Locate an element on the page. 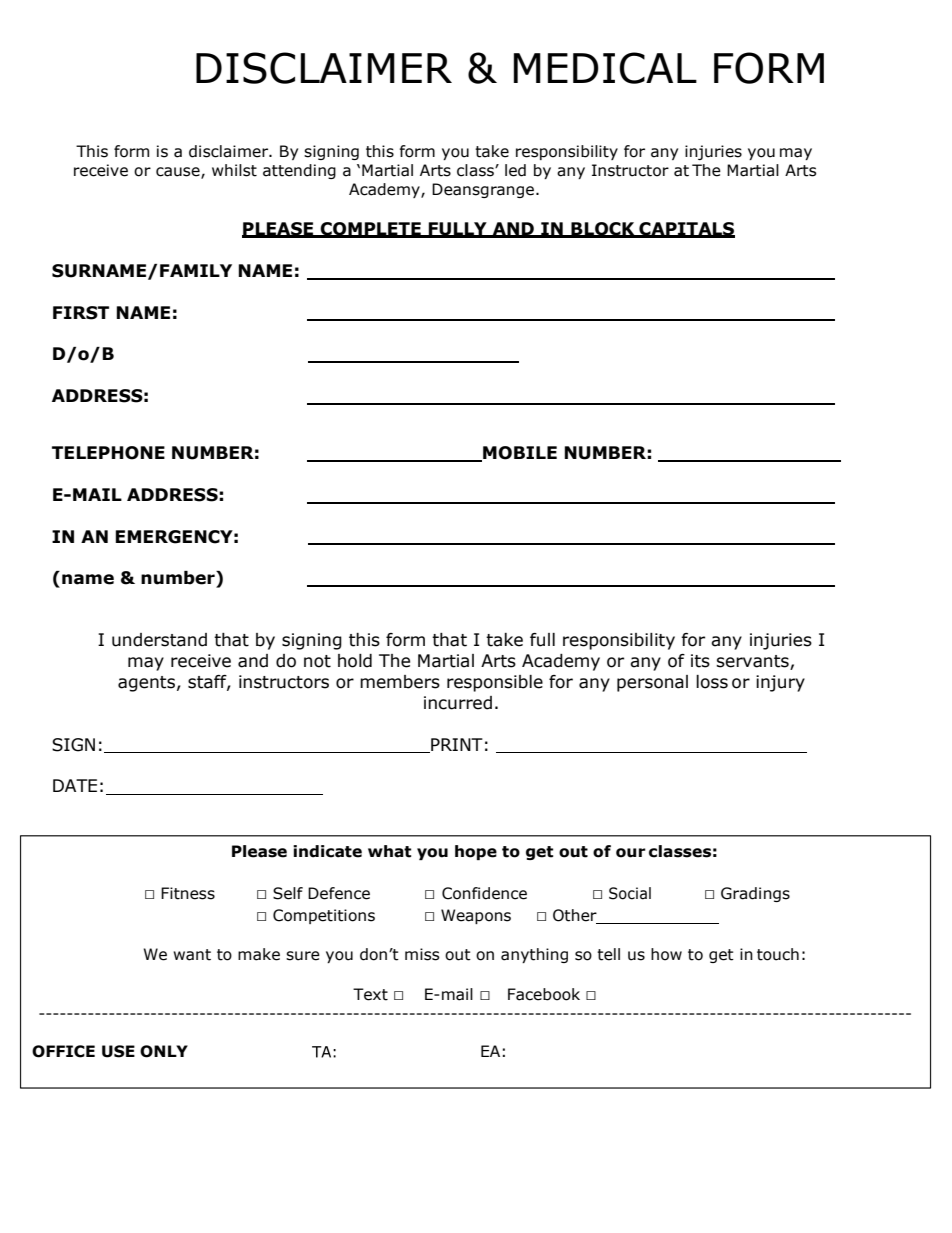 The height and width of the document is (1233, 952). loss is located at coordinates (712, 682).
